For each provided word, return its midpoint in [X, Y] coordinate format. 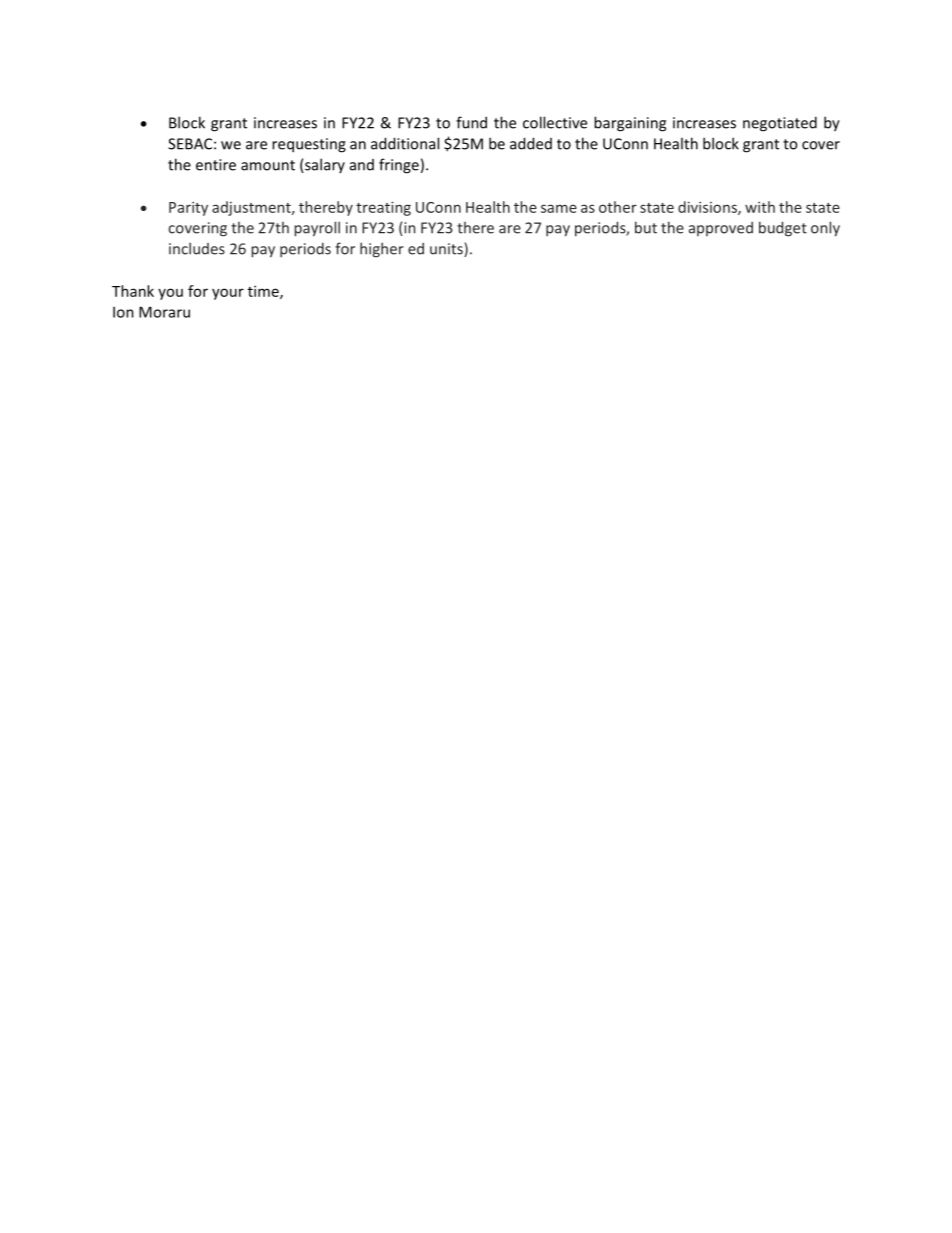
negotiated [780, 124]
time [264, 292]
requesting [309, 145]
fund [471, 122]
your [228, 294]
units [447, 250]
